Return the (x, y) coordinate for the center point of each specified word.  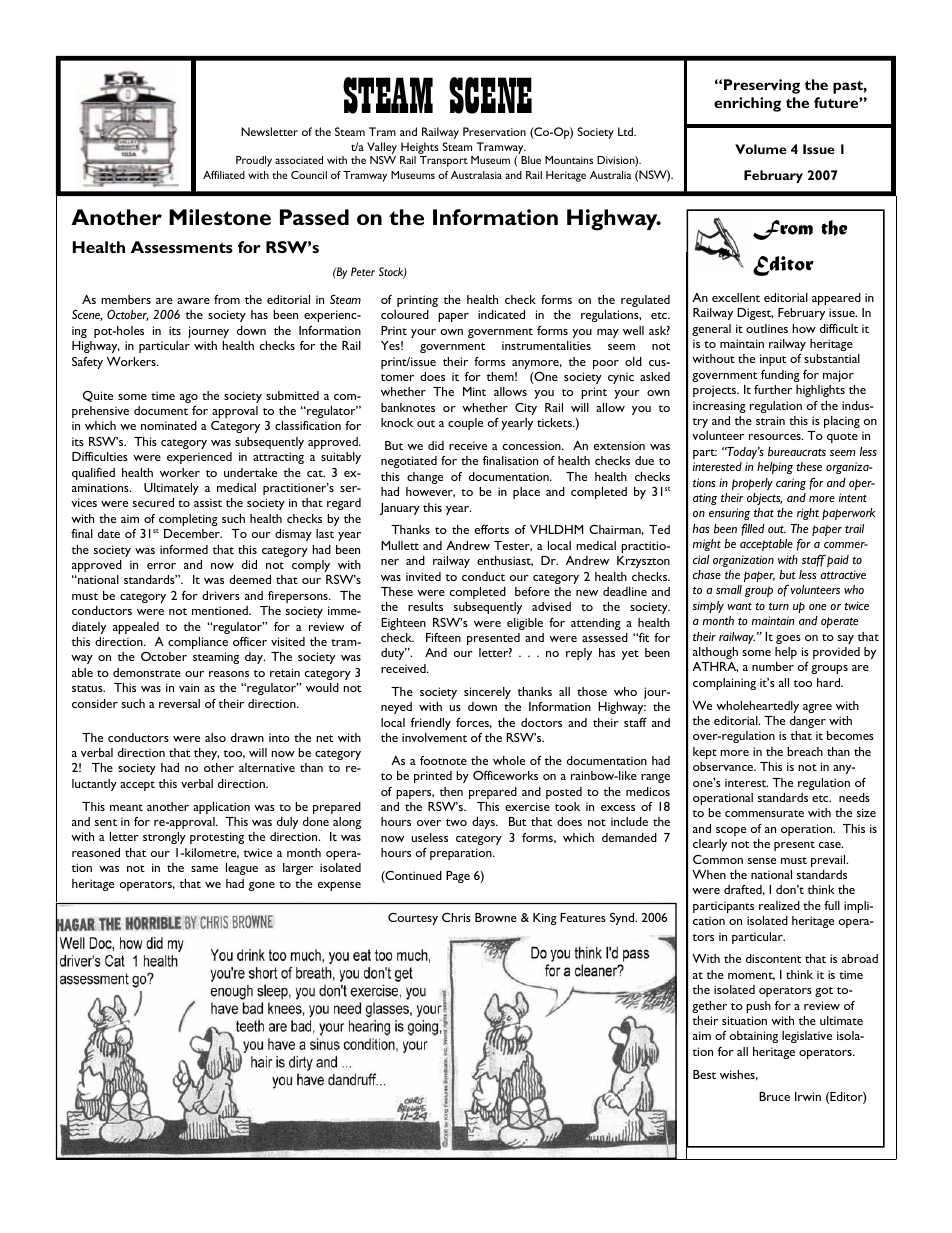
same (204, 869)
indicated (501, 314)
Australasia (476, 175)
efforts (492, 529)
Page (458, 877)
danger (808, 722)
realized (779, 905)
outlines (767, 328)
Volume (761, 149)
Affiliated (224, 175)
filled (753, 530)
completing (188, 520)
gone (262, 886)
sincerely (487, 693)
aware (193, 301)
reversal (179, 703)
